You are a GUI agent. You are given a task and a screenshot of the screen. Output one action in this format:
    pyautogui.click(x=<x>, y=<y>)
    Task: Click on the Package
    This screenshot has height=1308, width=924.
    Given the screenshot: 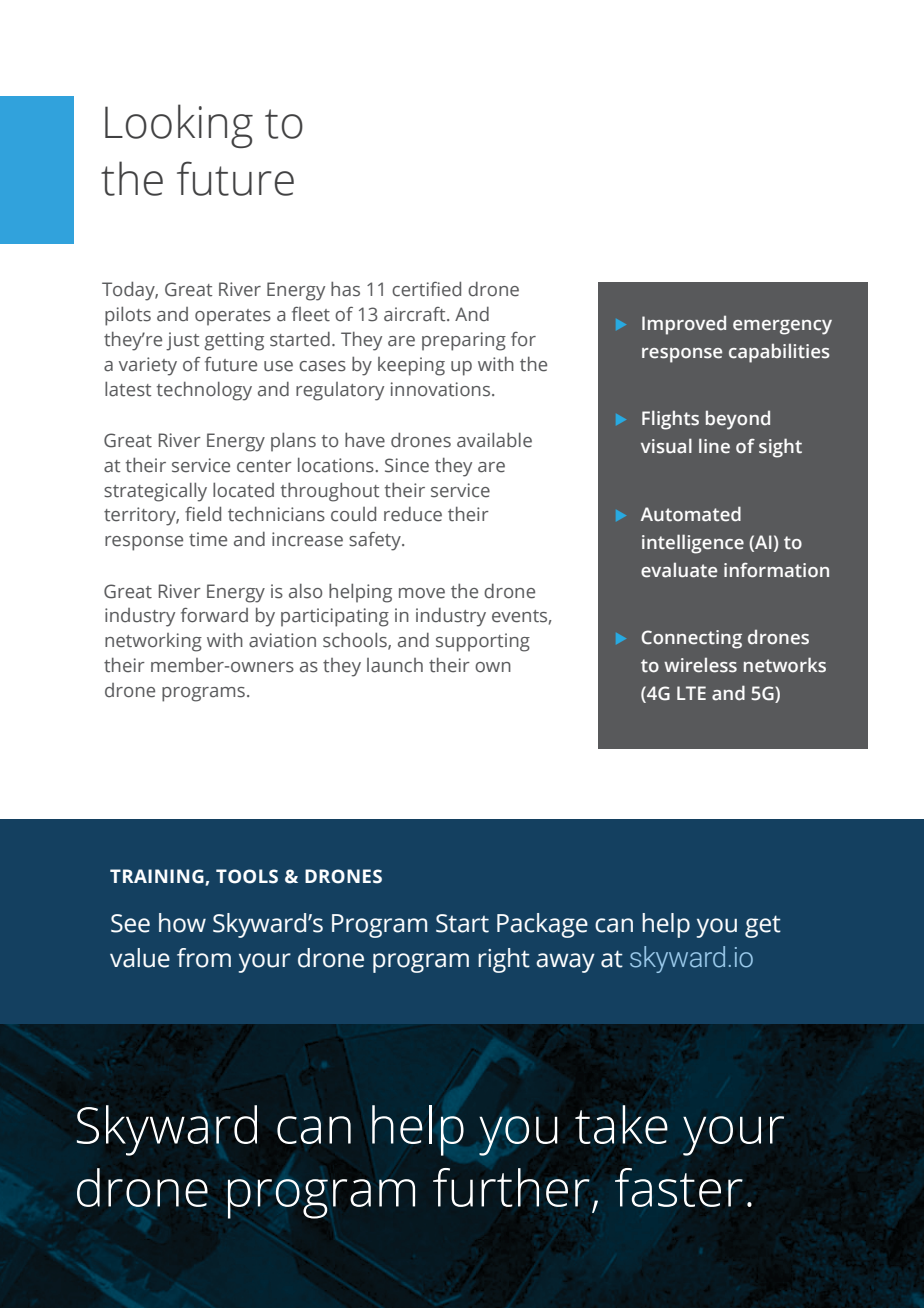 What is the action you would take?
    pyautogui.click(x=542, y=925)
